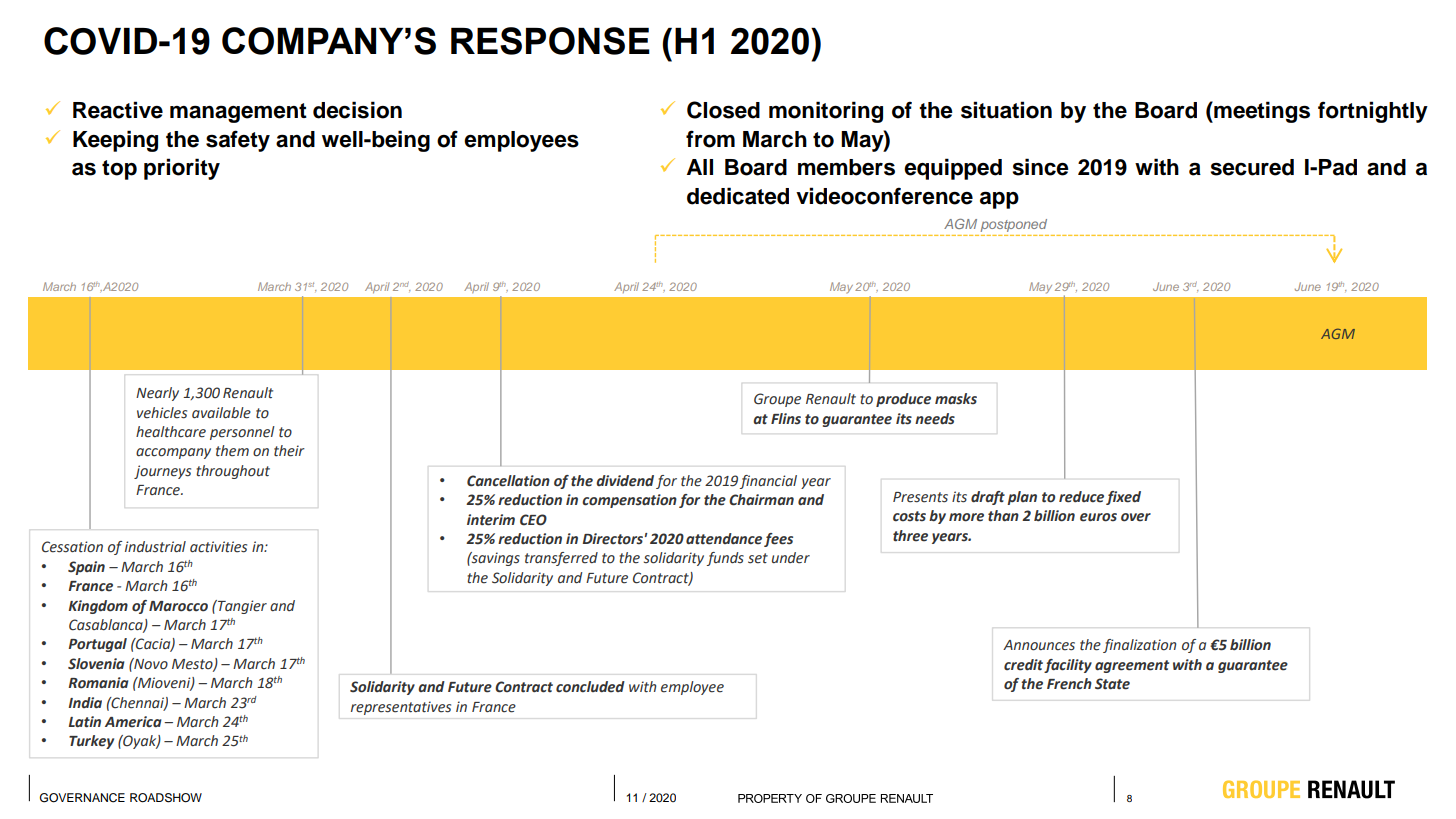  I want to click on dedicated, so click(738, 196).
